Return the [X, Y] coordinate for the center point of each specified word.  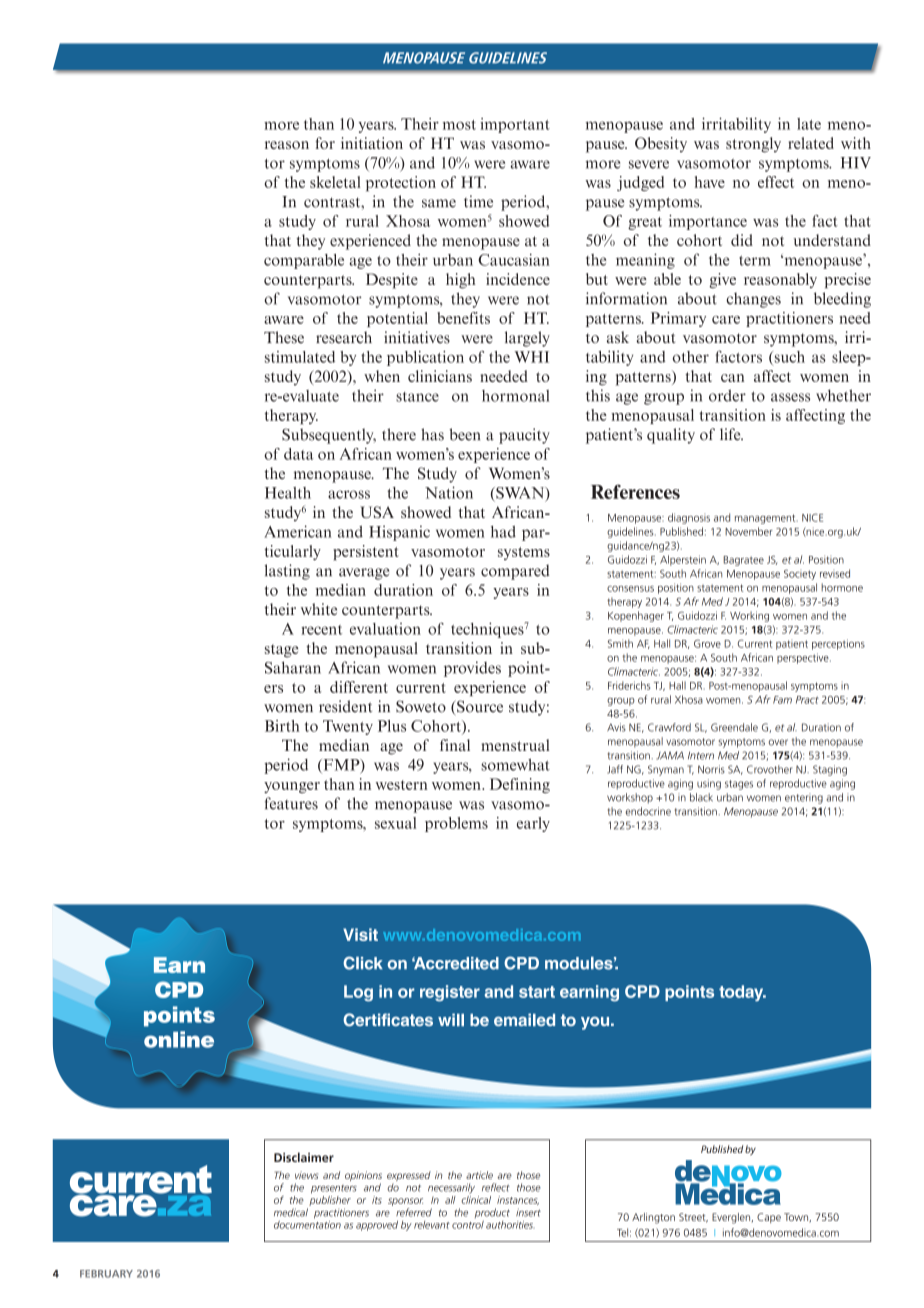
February [106, 1274]
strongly [753, 145]
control [468, 1225]
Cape [769, 1218]
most [459, 125]
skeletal [335, 182]
